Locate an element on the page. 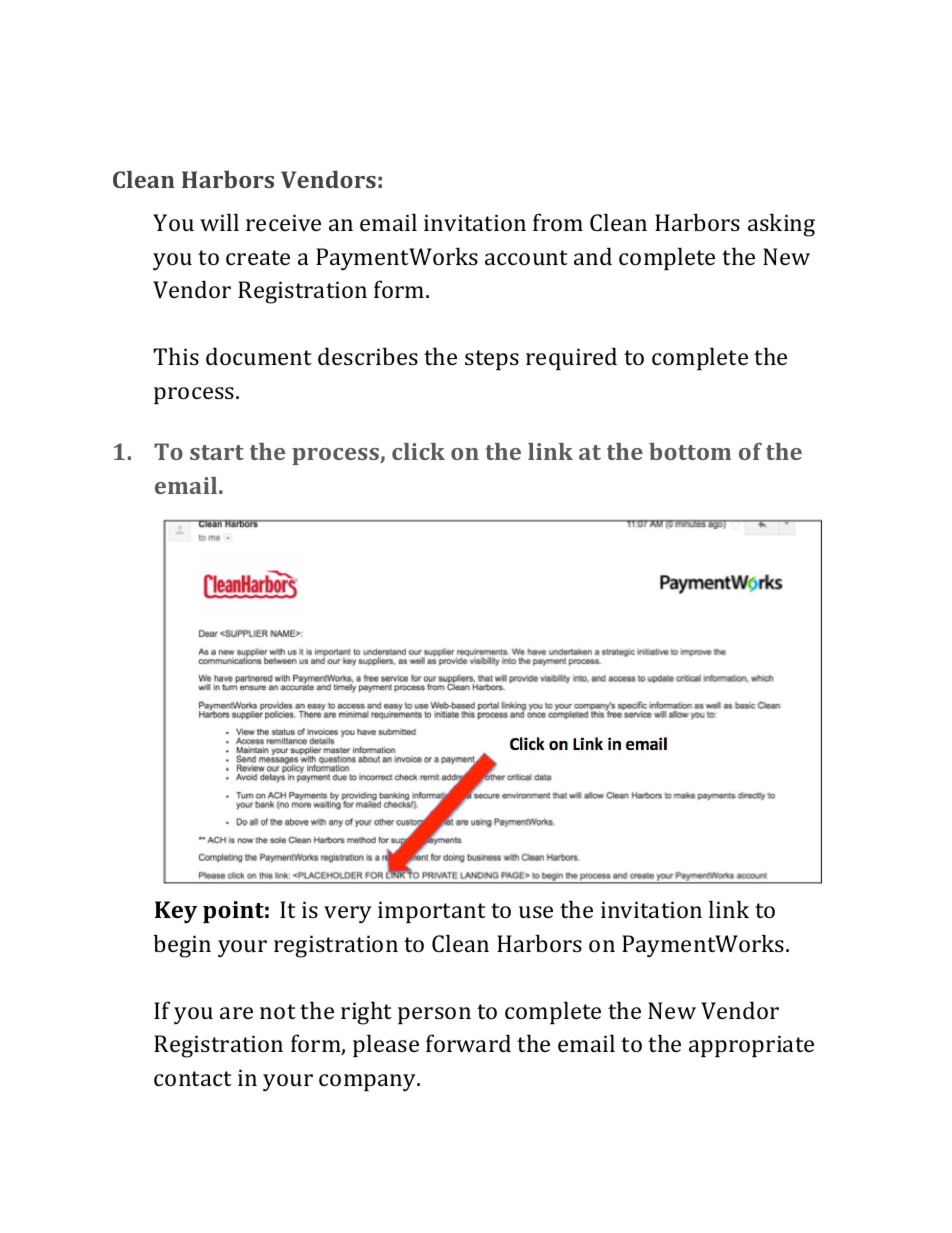 The width and height of the image is (952, 1233). account is located at coordinates (526, 257).
